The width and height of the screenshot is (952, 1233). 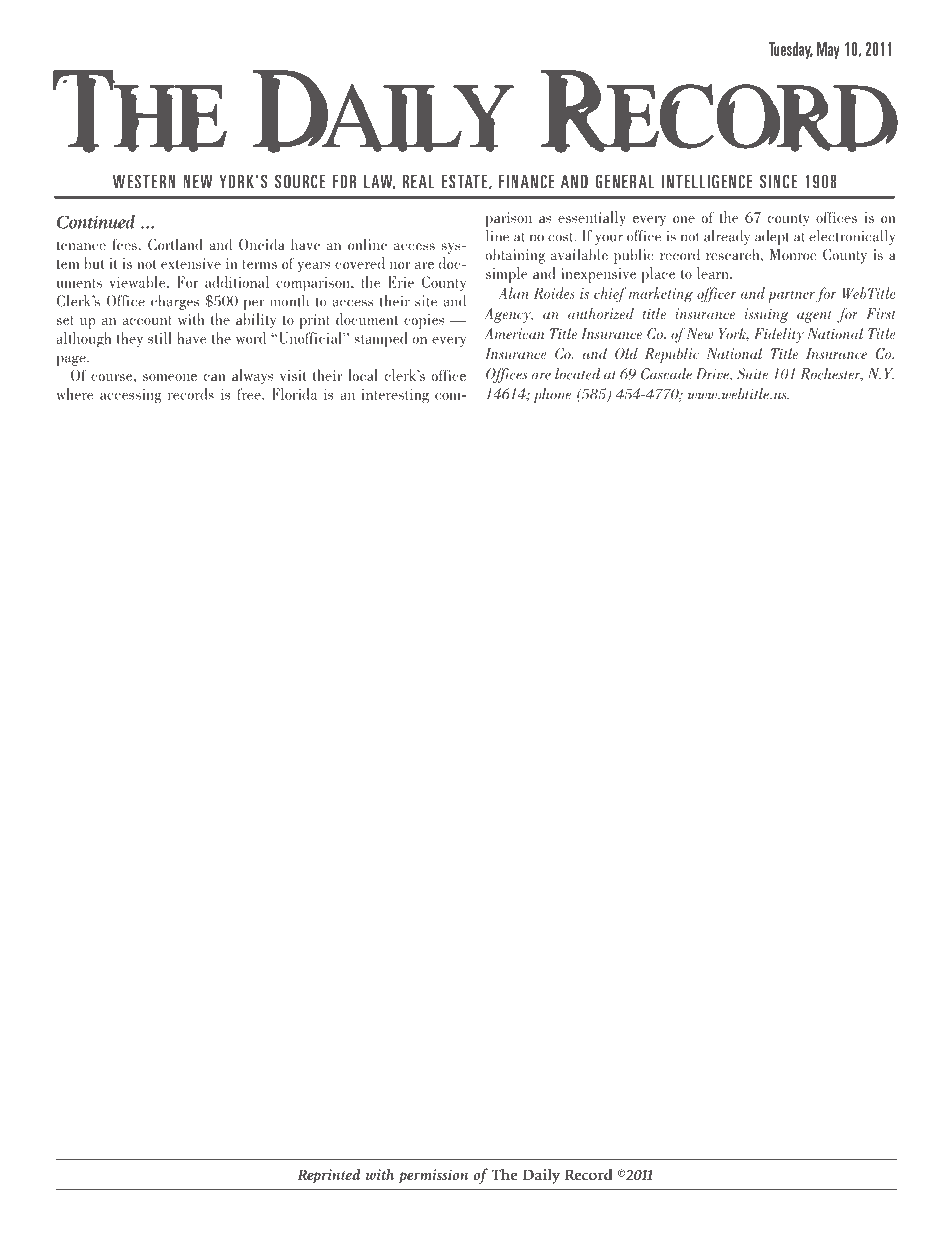 I want to click on permission, so click(x=433, y=1176).
